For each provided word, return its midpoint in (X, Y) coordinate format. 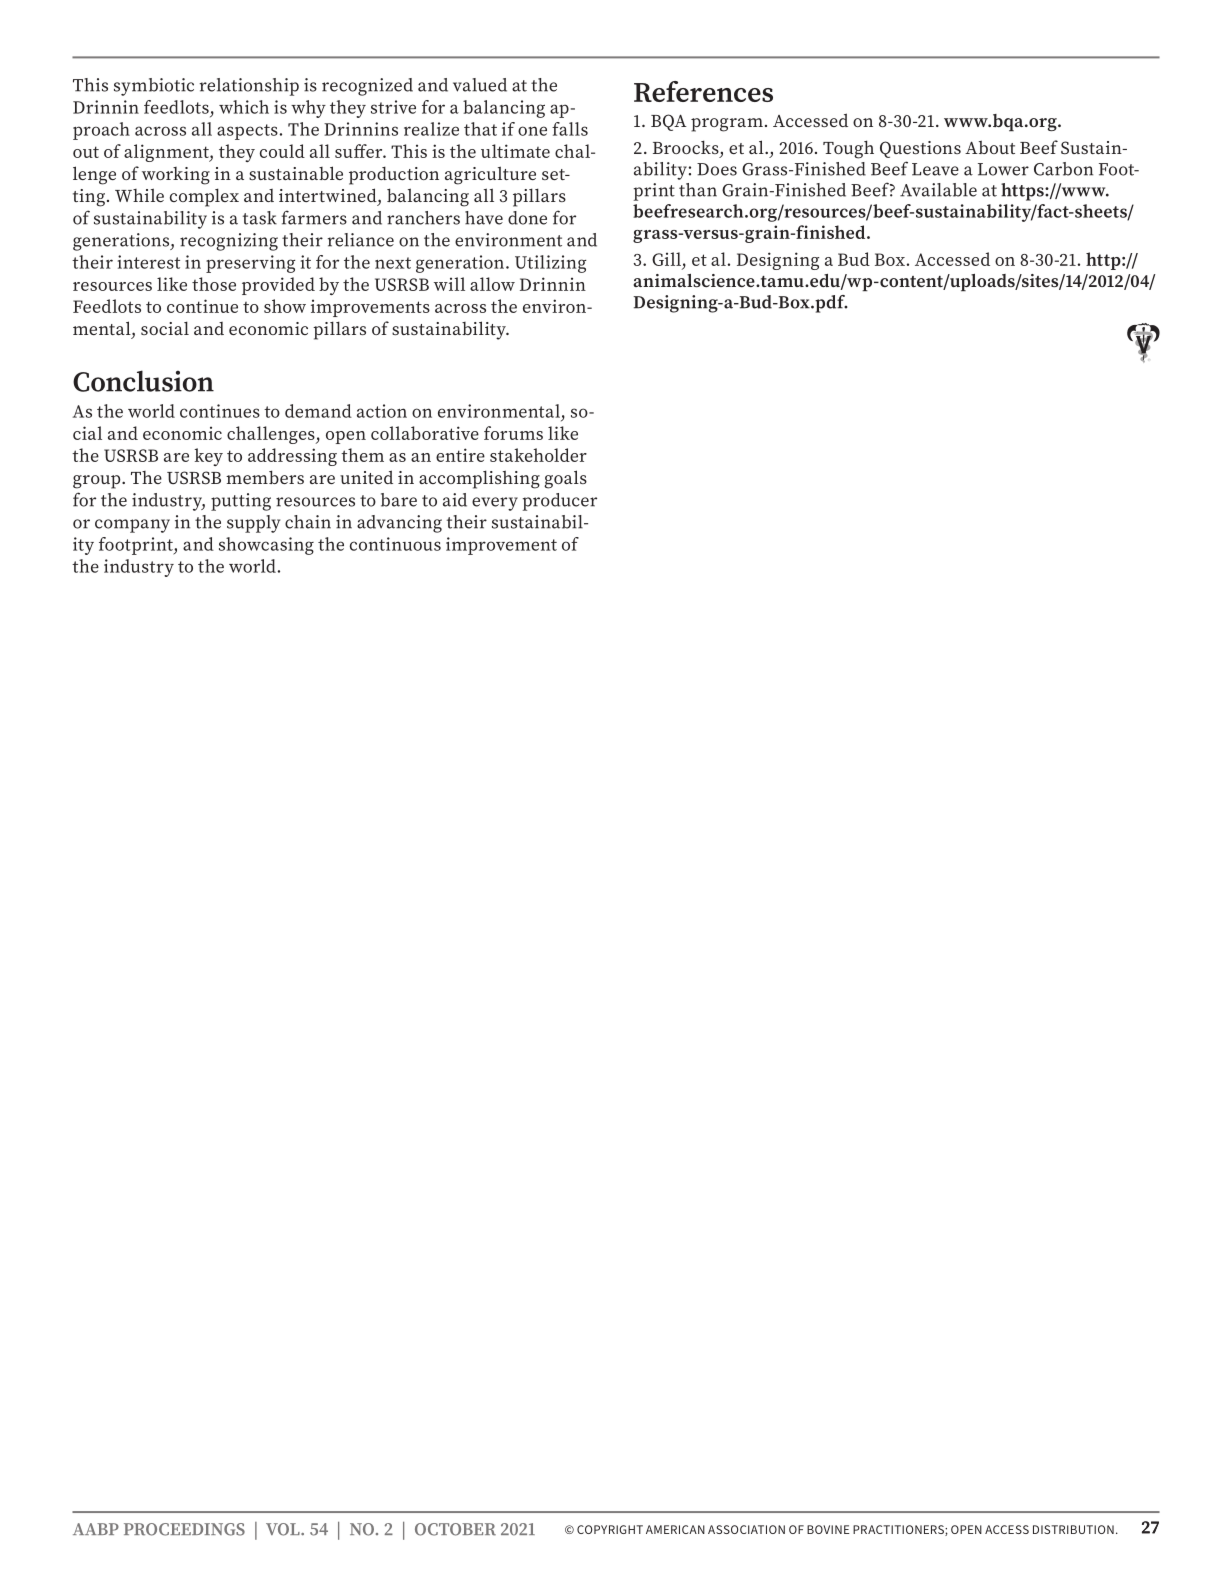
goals (565, 479)
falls (570, 129)
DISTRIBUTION (1073, 1529)
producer (560, 502)
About (990, 147)
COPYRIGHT (610, 1529)
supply (253, 524)
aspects (247, 132)
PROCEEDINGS (184, 1529)
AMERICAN (675, 1529)
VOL (284, 1529)
